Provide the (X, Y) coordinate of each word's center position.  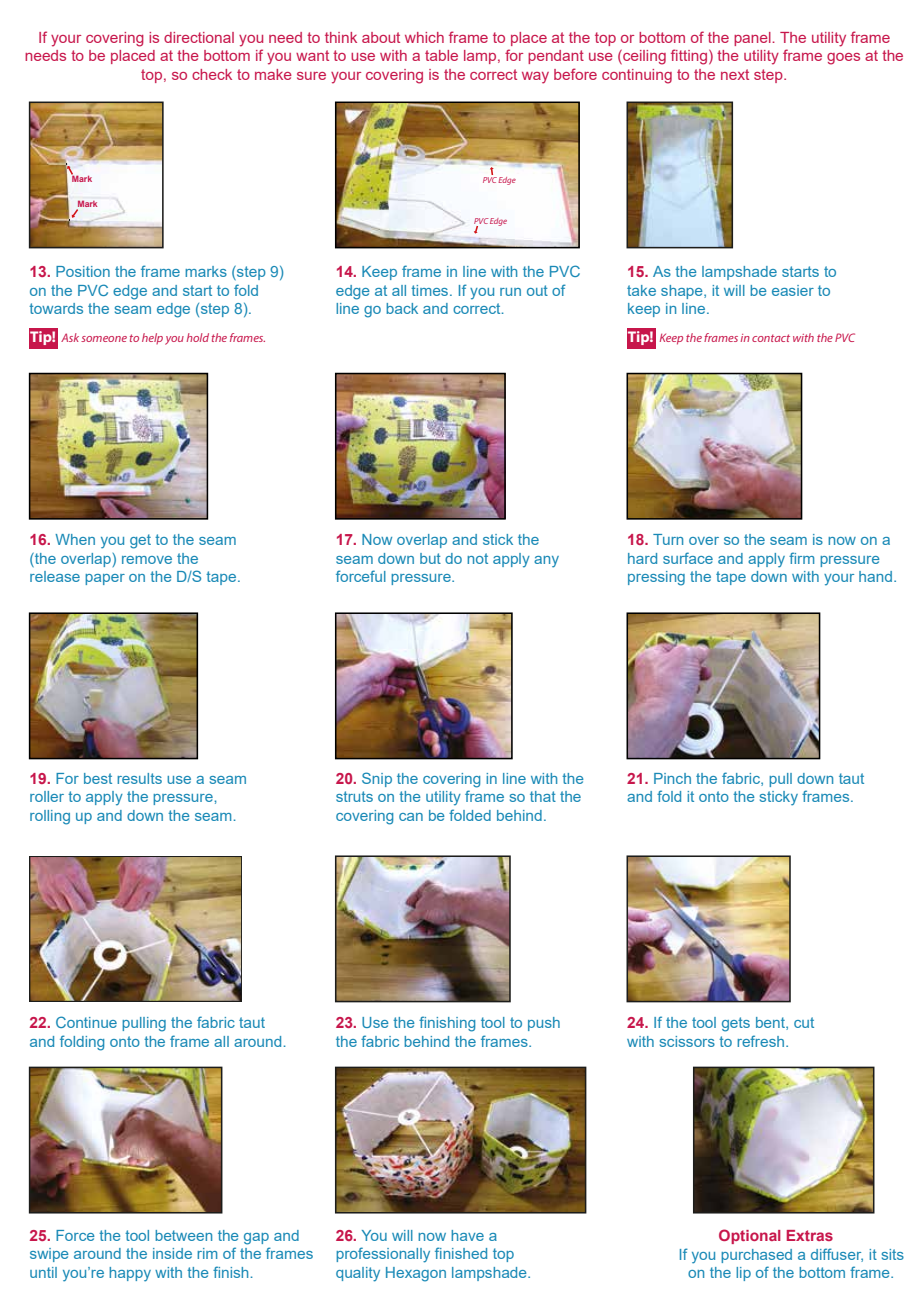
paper (105, 579)
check (212, 74)
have (467, 1235)
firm (801, 558)
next (735, 74)
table (441, 55)
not (477, 558)
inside (172, 1253)
